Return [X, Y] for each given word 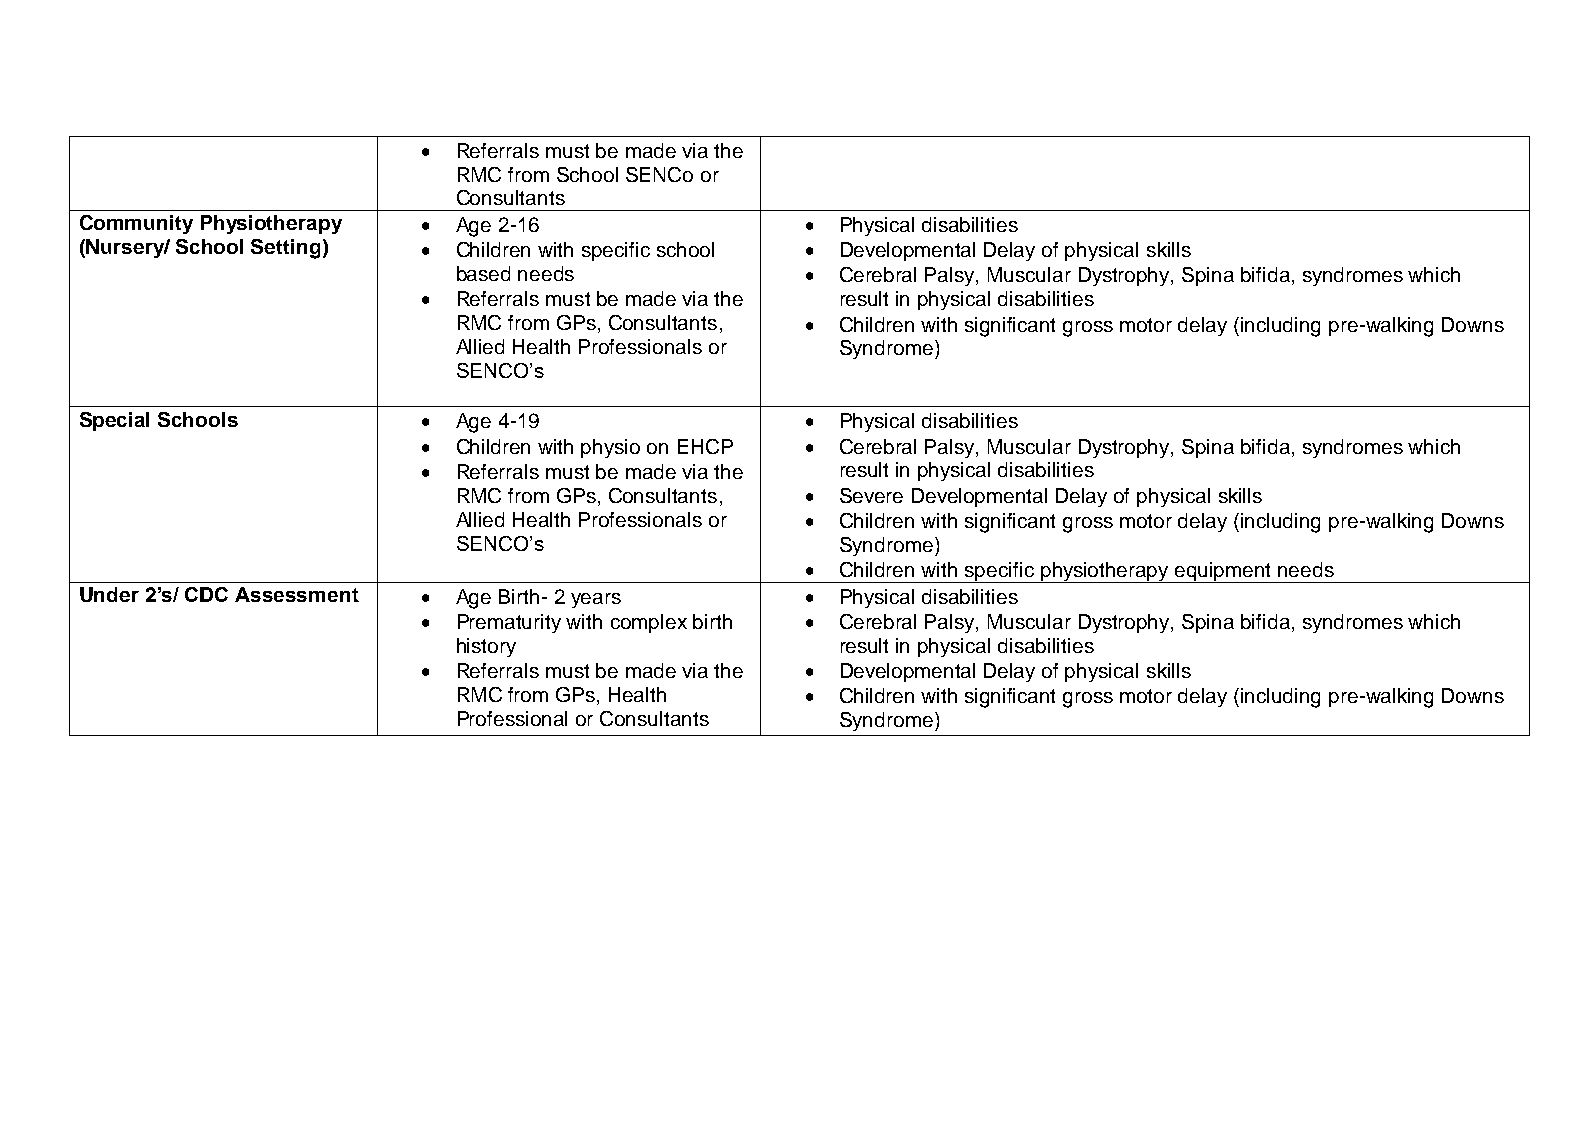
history [486, 647]
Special [114, 421]
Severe [871, 495]
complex [649, 623]
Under [109, 594]
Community [136, 224]
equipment [1223, 572]
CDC [206, 594]
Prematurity [509, 623]
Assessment [297, 594]
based [483, 273]
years [596, 600]
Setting [285, 249]
